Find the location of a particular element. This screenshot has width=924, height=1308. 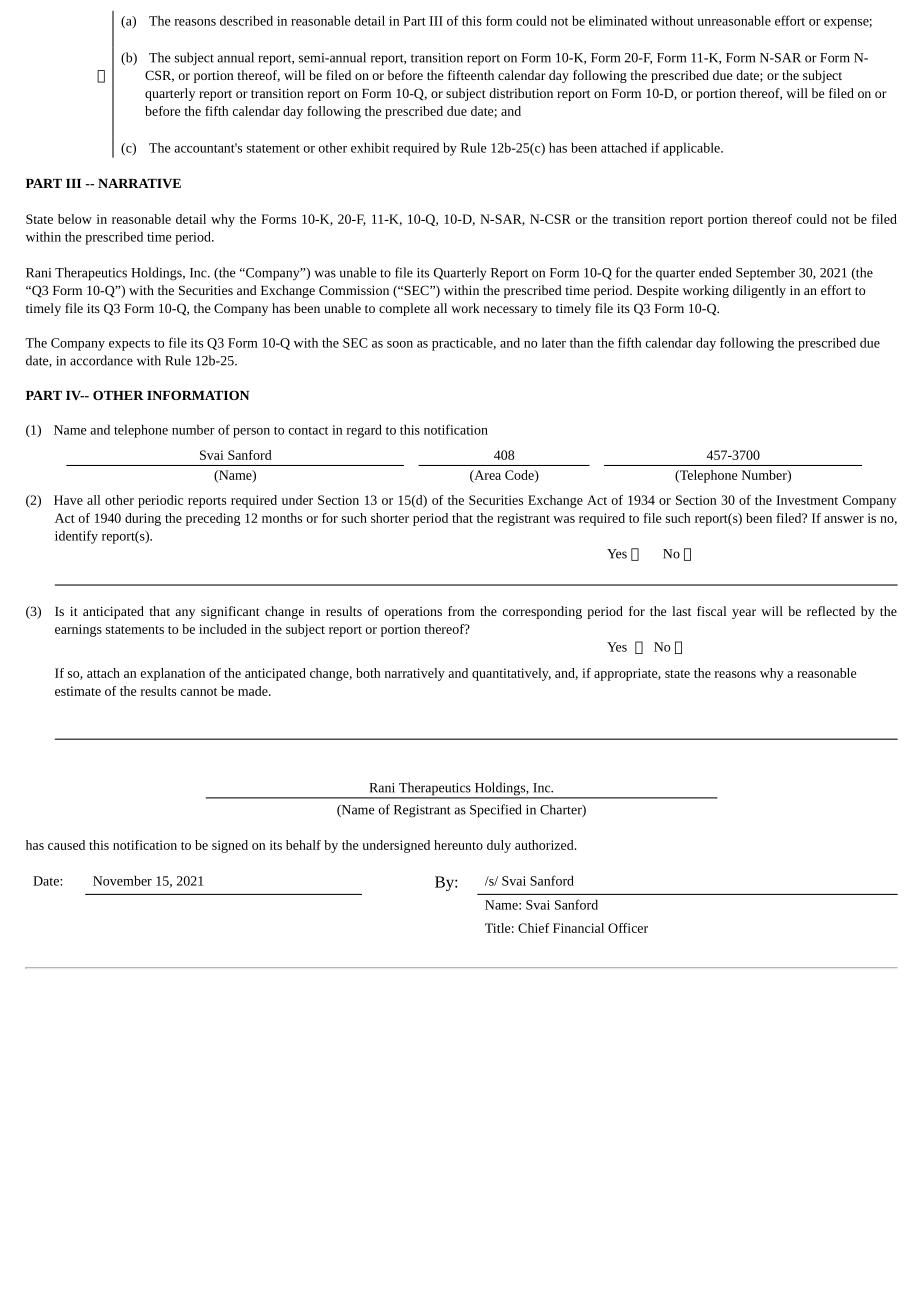

during is located at coordinates (143, 519).
